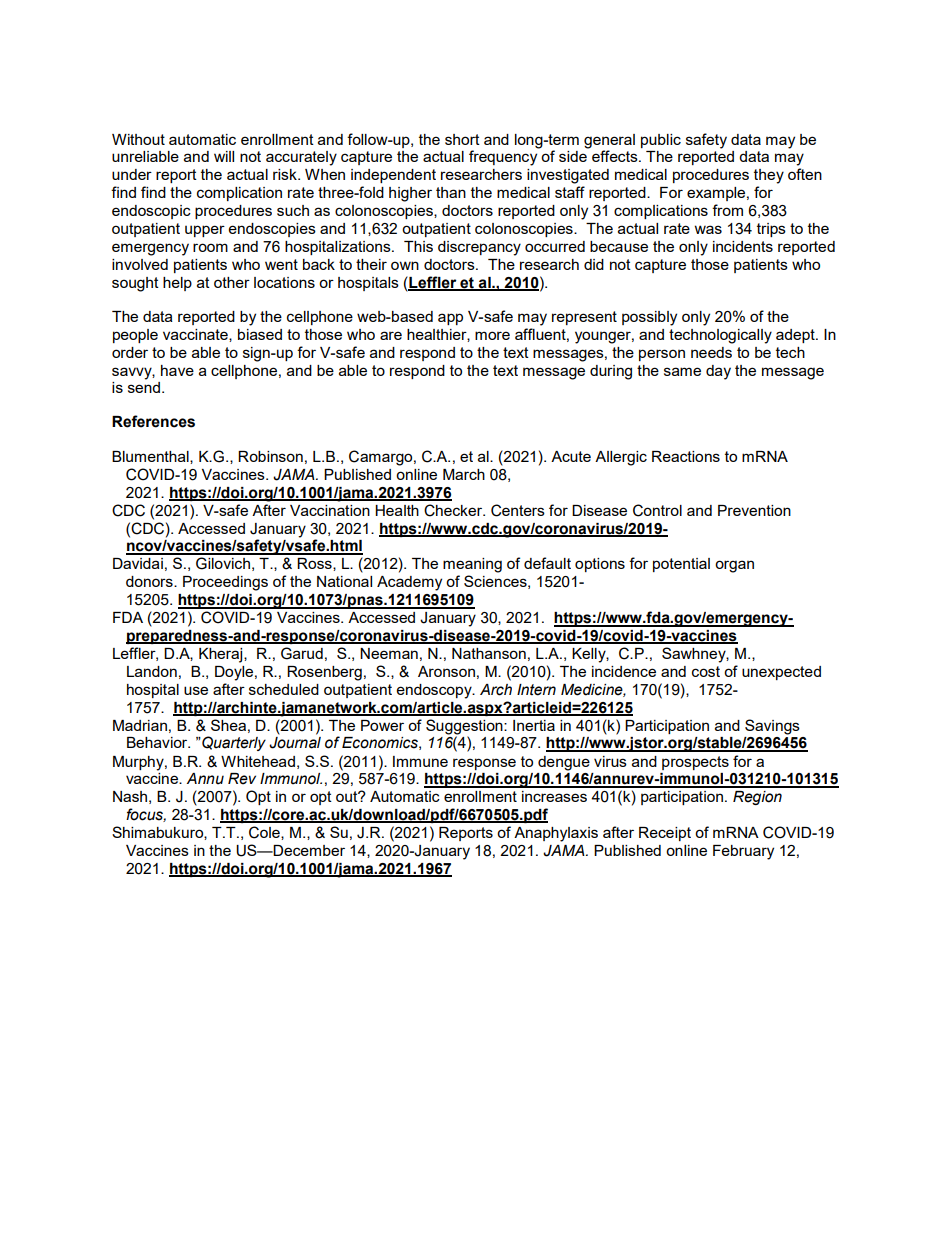  What do you see at coordinates (718, 372) in the document?
I see `day` at bounding box center [718, 372].
